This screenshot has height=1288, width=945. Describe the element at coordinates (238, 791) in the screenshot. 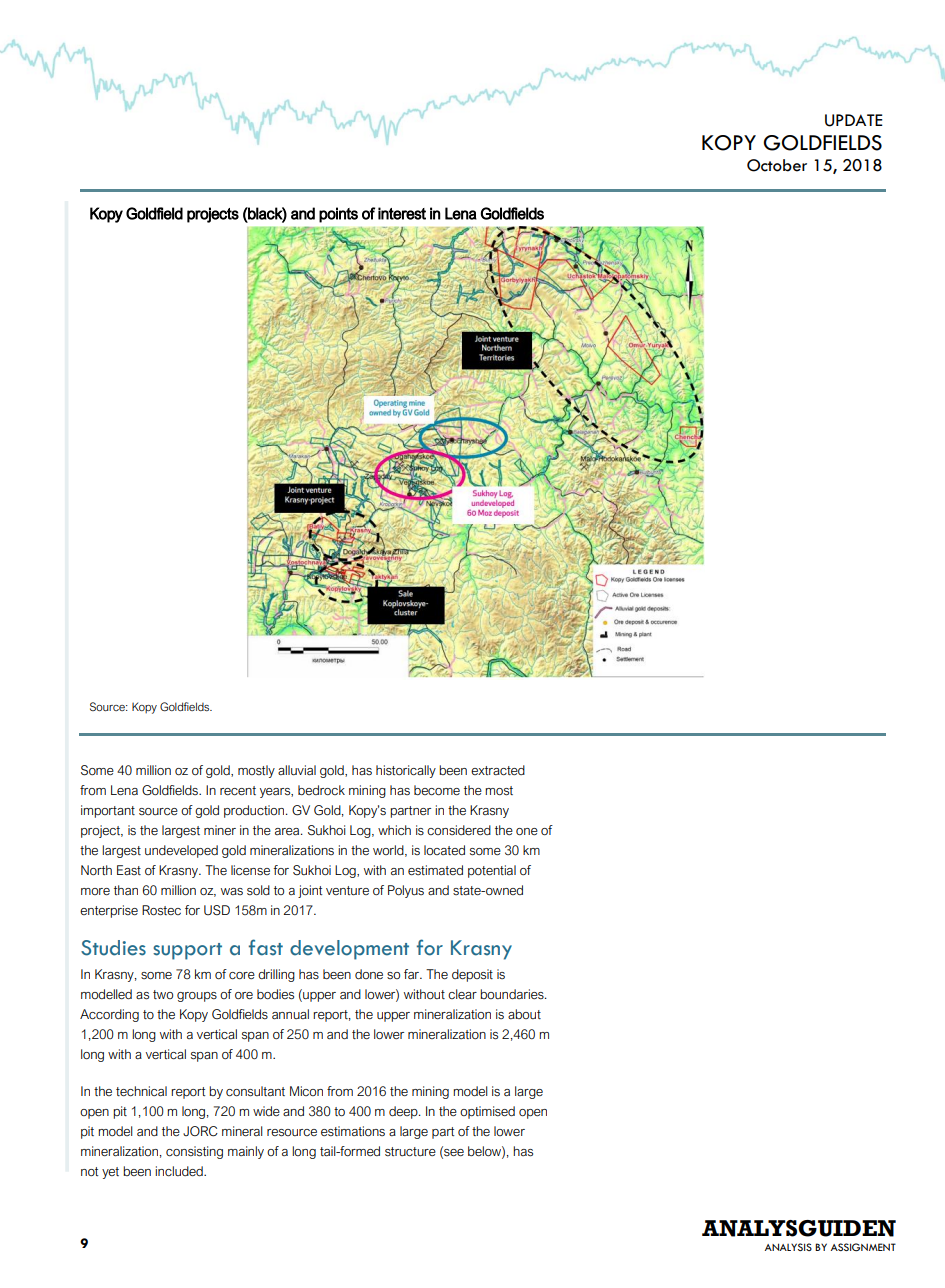

I see `recent` at that location.
